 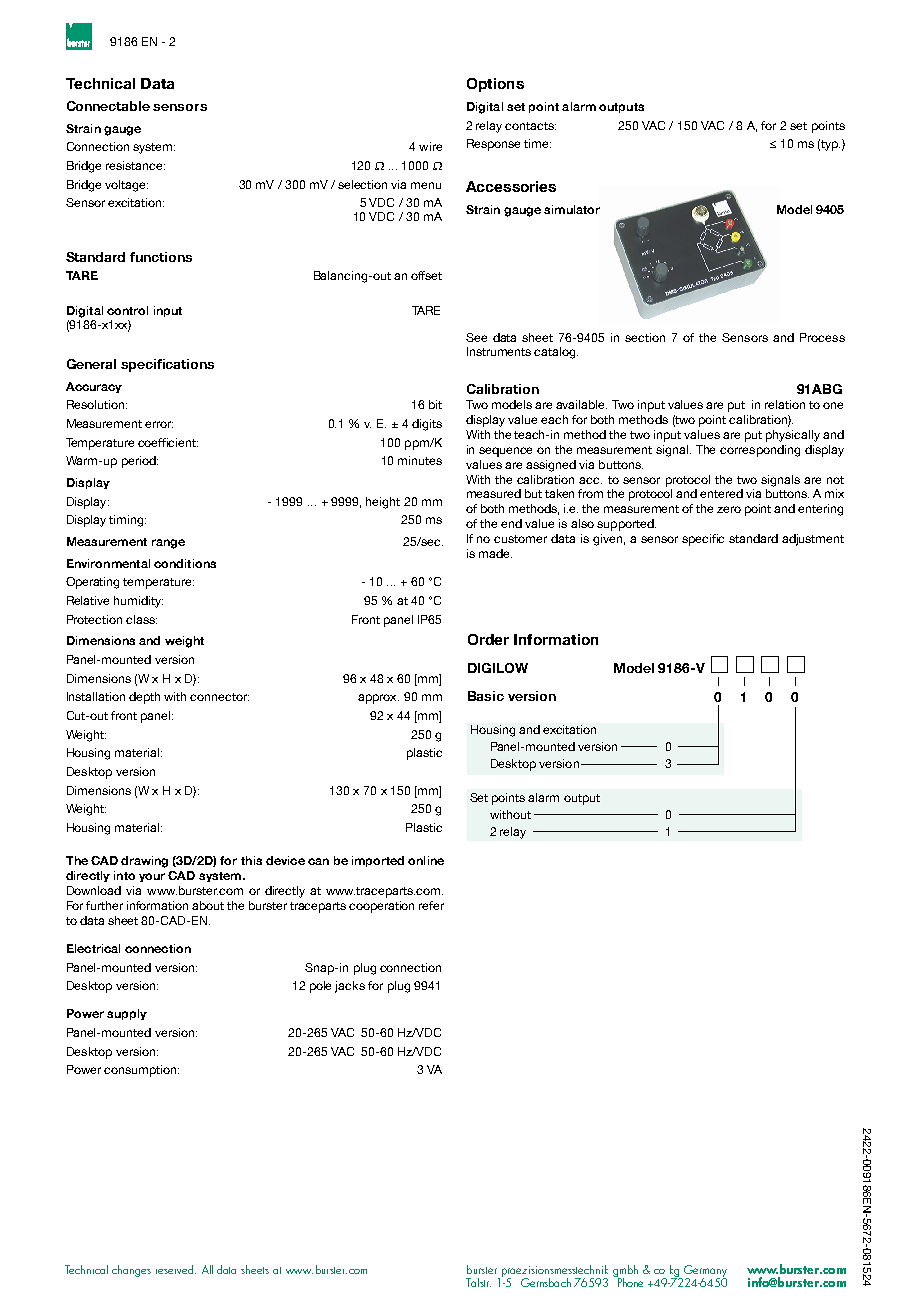 What do you see at coordinates (208, 905) in the screenshot?
I see `about` at bounding box center [208, 905].
